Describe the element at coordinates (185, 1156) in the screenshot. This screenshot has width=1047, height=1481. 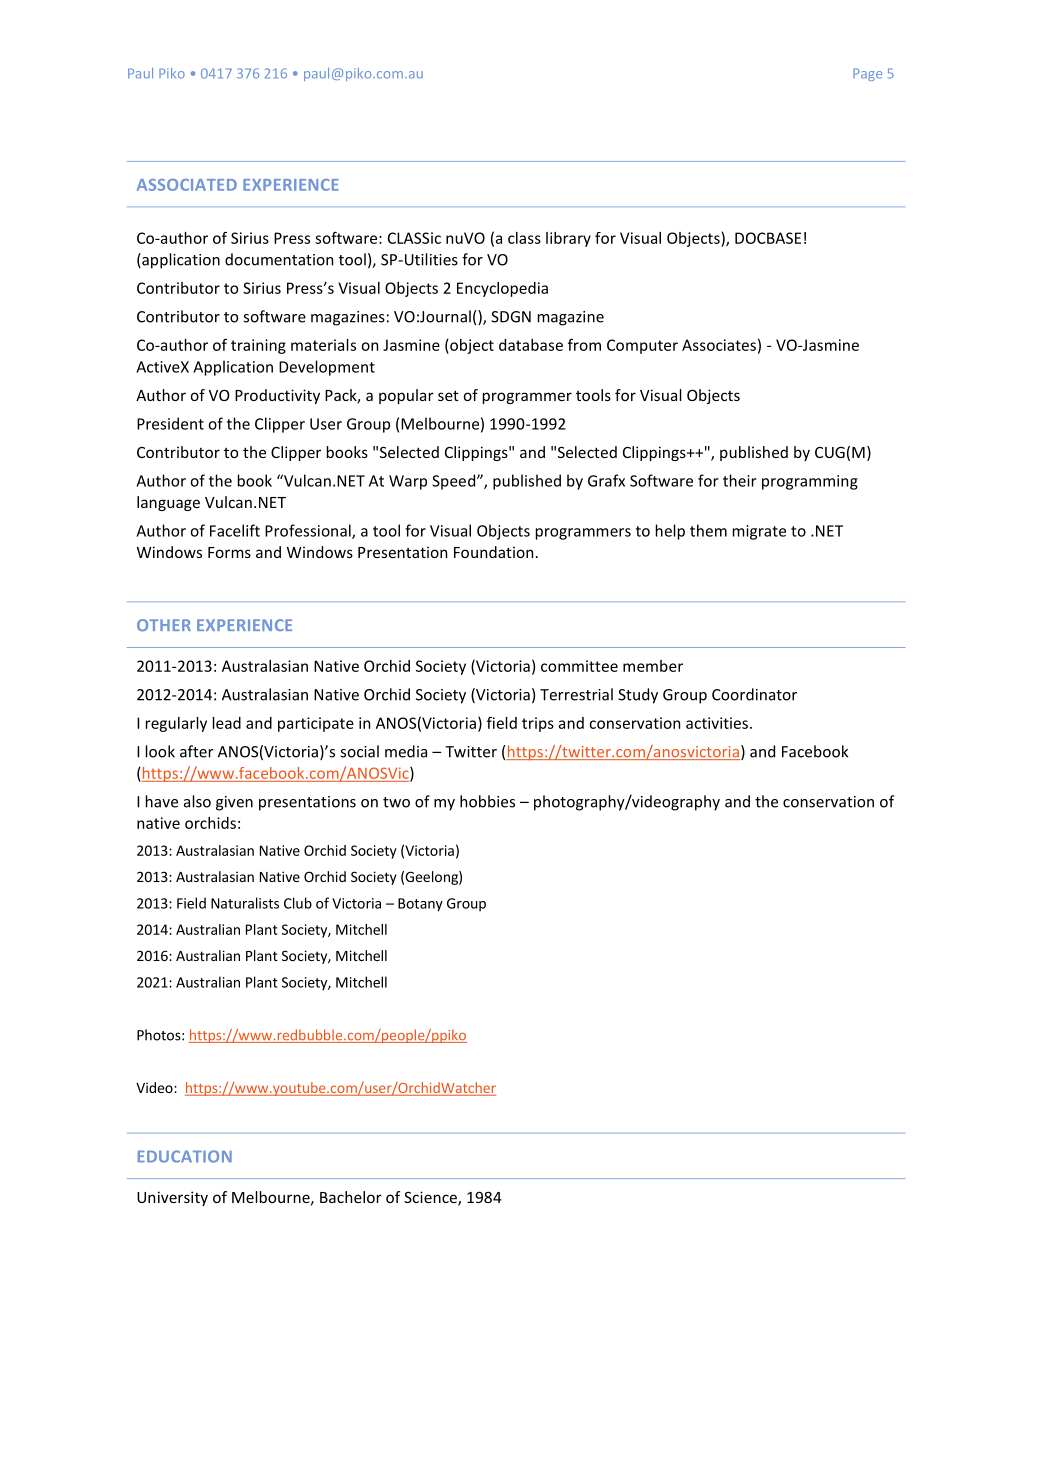
I see `EDUCATION` at that location.
